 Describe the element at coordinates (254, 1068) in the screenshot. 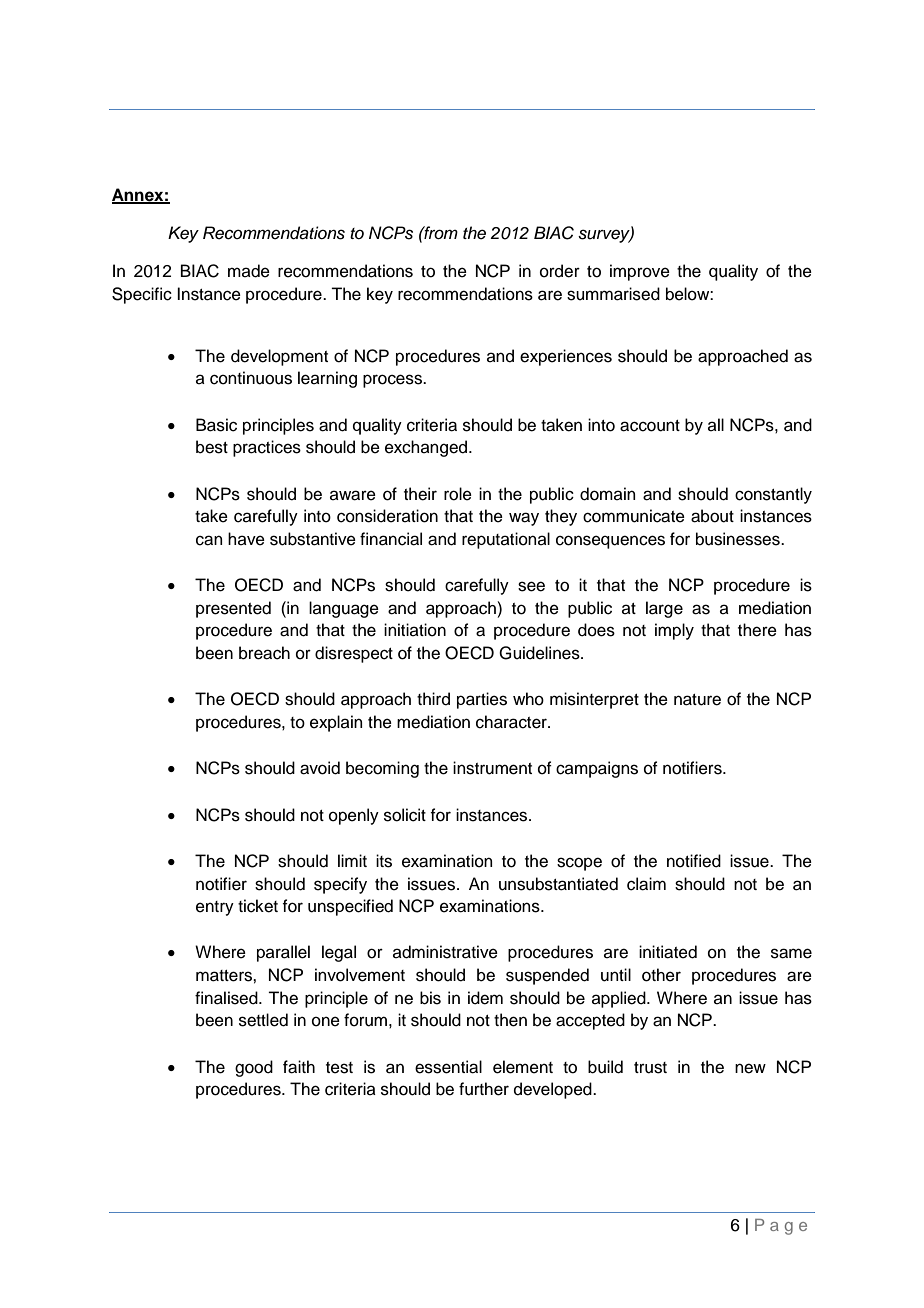

I see `good` at that location.
